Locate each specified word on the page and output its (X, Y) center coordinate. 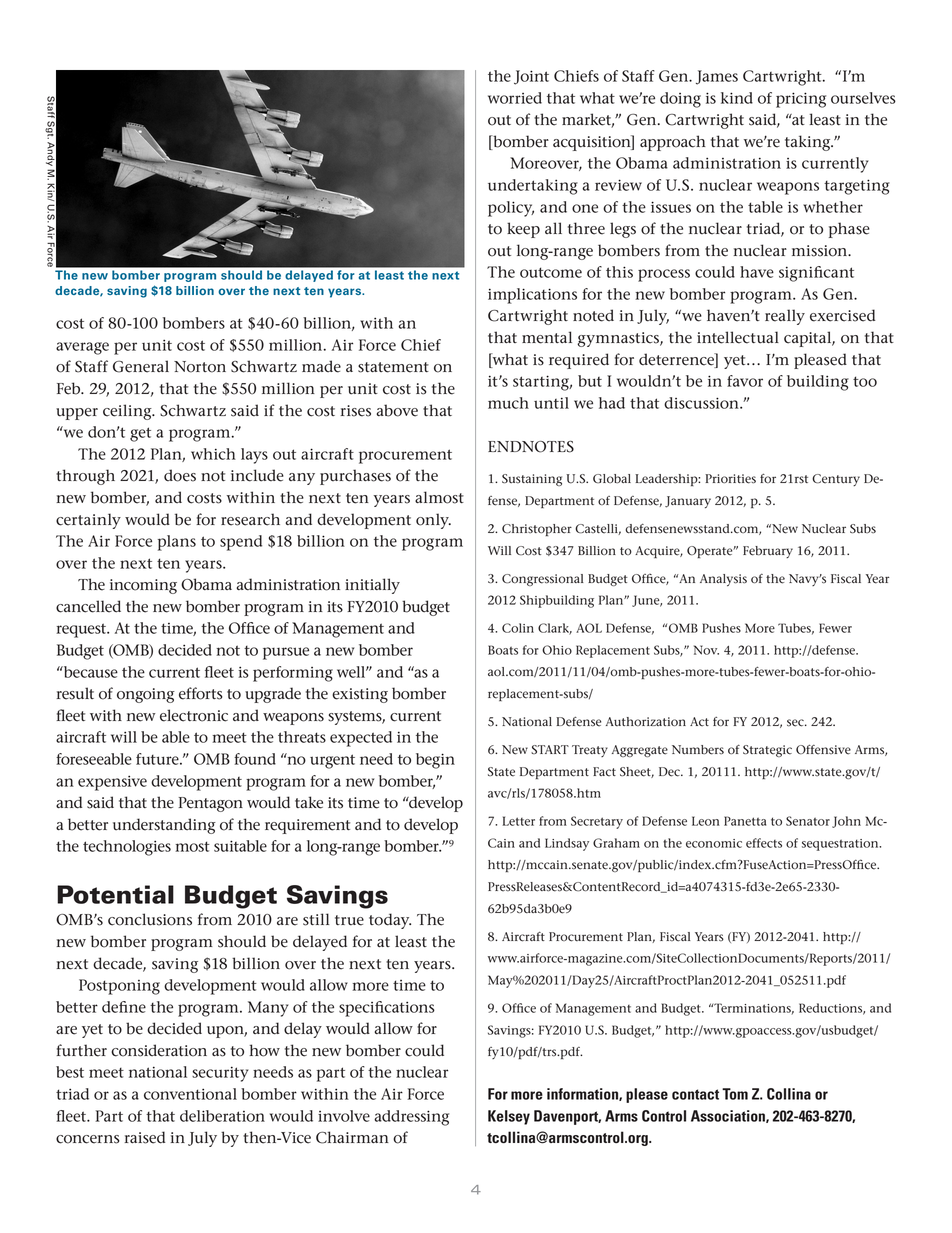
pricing (801, 100)
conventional (190, 1094)
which (213, 454)
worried (515, 98)
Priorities (730, 479)
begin (435, 761)
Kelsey (509, 1117)
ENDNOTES (531, 447)
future (158, 759)
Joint (531, 77)
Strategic (767, 751)
